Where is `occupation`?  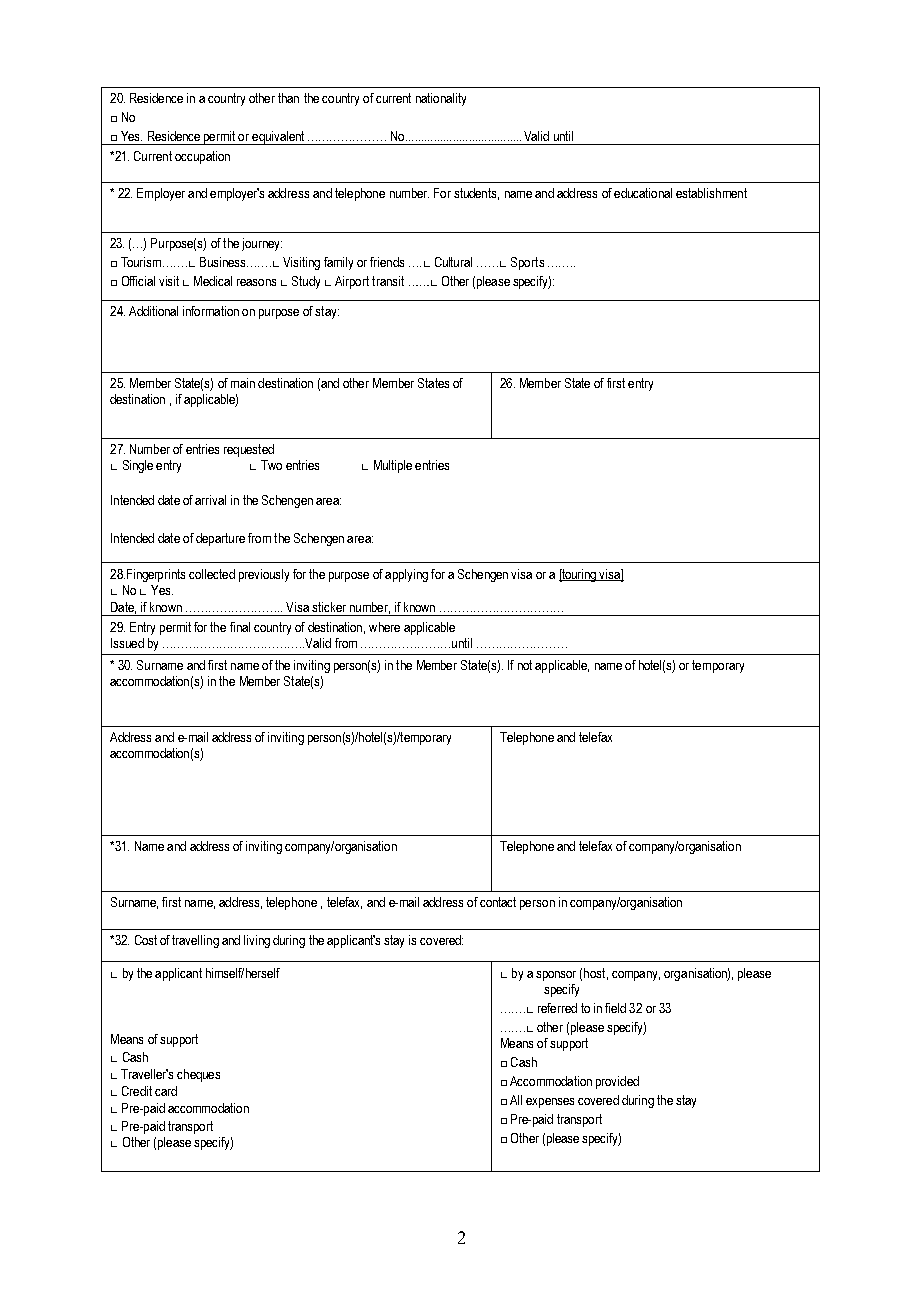 occupation is located at coordinates (202, 157).
